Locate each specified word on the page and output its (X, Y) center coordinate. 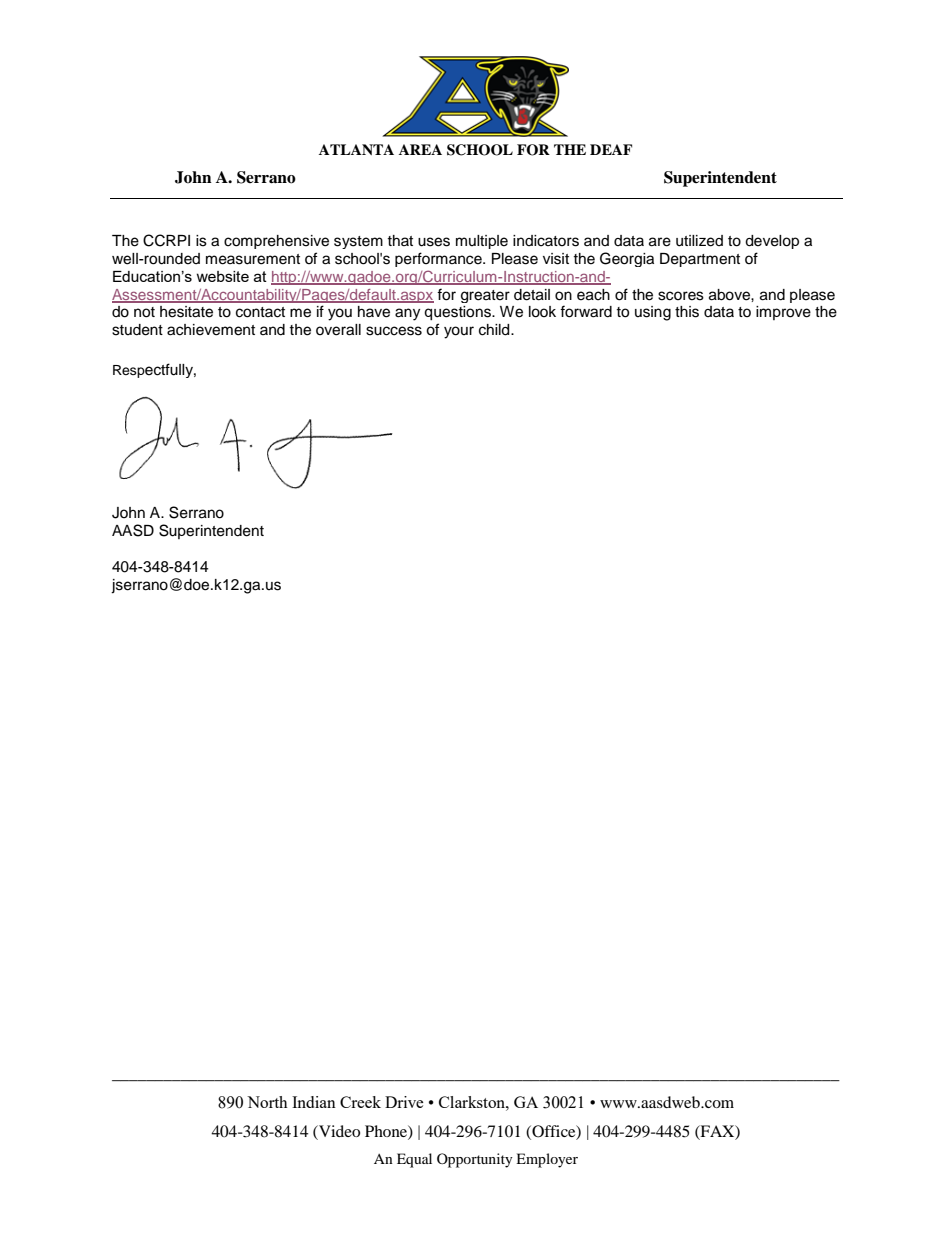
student (137, 330)
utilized (699, 241)
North (267, 1102)
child (495, 330)
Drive (404, 1102)
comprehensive (276, 242)
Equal (414, 1160)
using (653, 313)
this (687, 312)
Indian (314, 1102)
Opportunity (475, 1160)
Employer (547, 1160)
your (459, 332)
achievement (211, 330)
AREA (420, 149)
